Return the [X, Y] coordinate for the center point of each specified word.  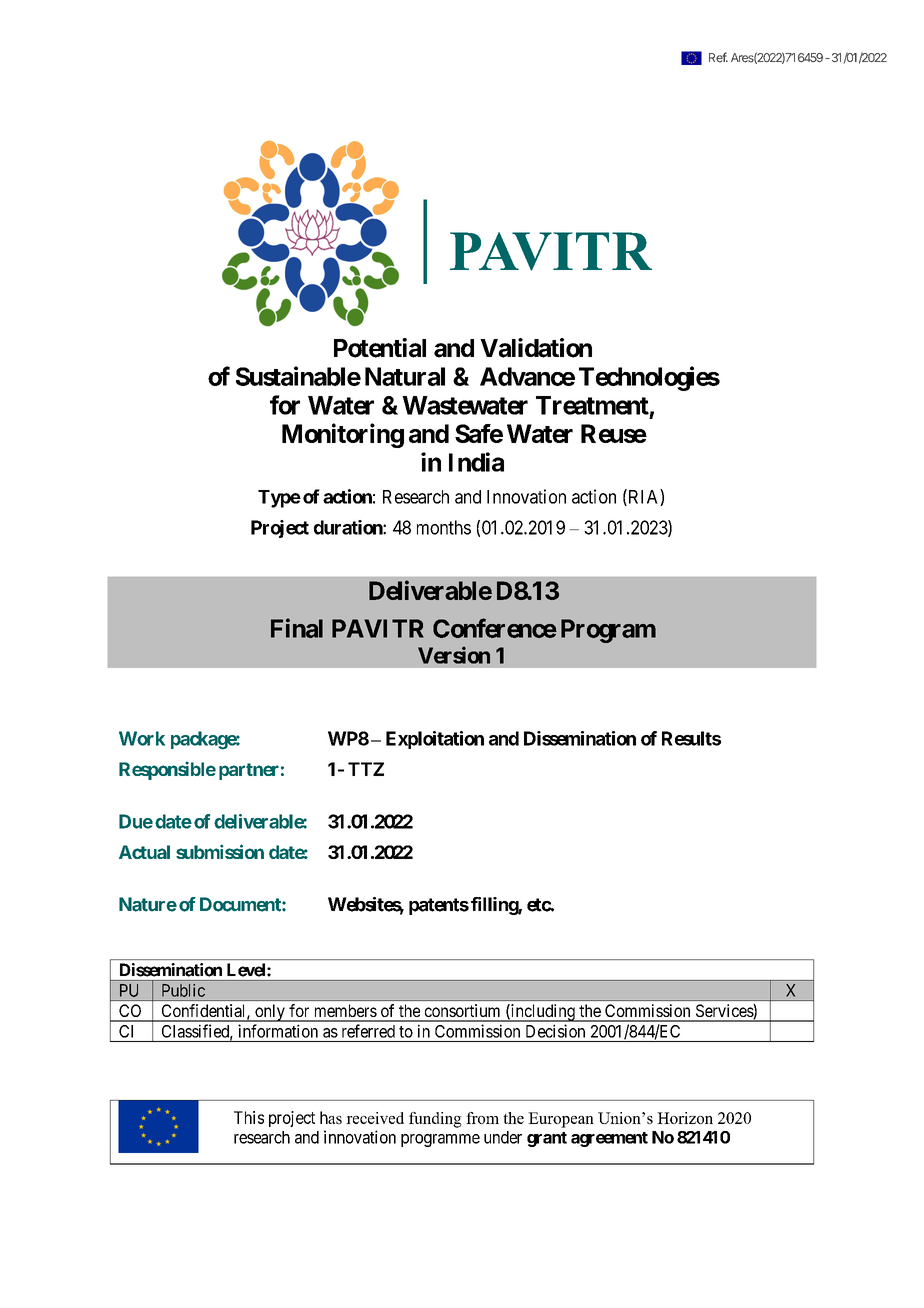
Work [142, 738]
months [444, 527]
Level [247, 970]
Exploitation [435, 740]
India [476, 462]
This [249, 1117]
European [561, 1120]
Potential [380, 348]
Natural [405, 376]
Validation [536, 348]
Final [297, 628]
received [375, 1118]
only [270, 1013]
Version [454, 655]
